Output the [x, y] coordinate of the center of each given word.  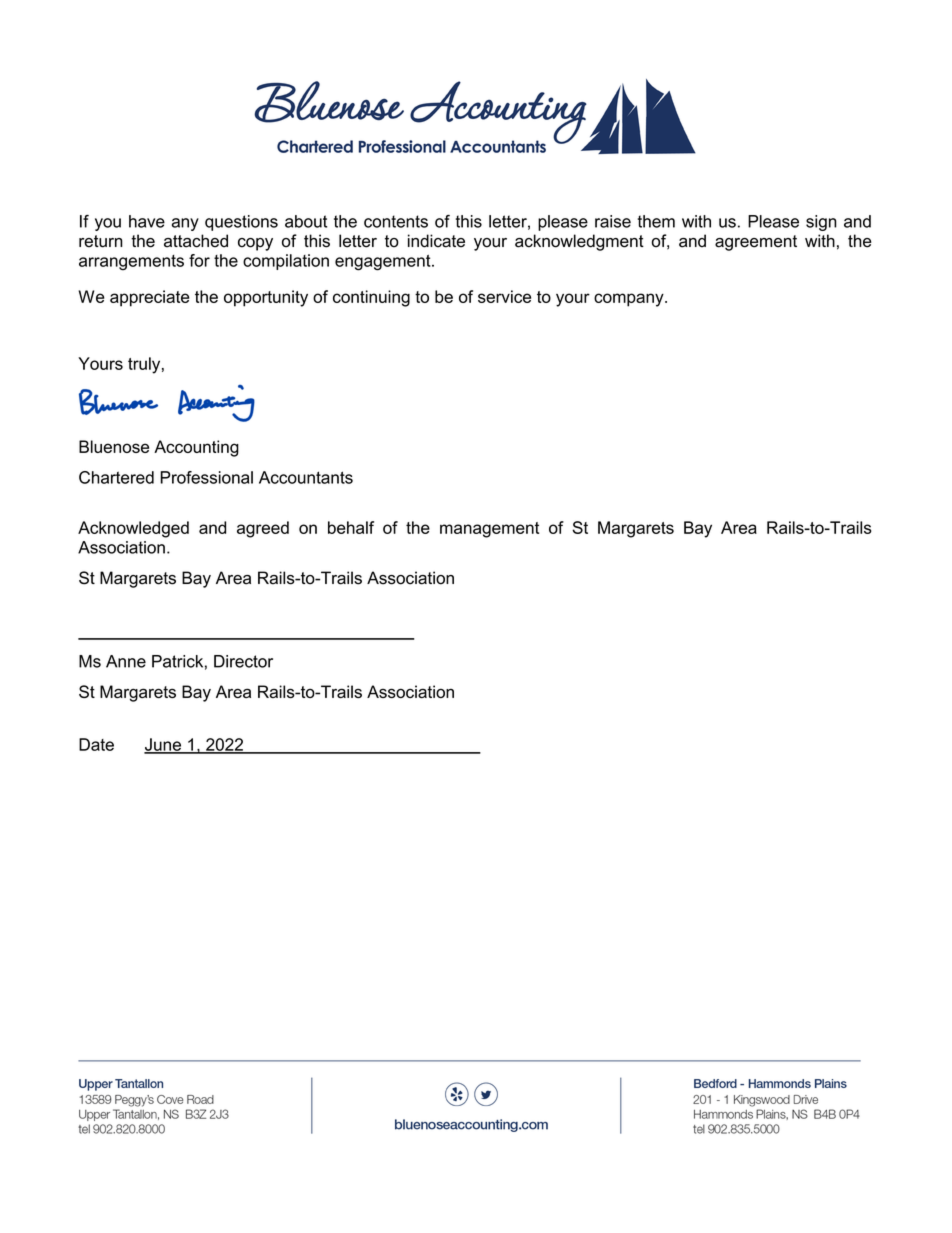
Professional [206, 477]
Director [243, 661]
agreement [756, 243]
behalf [351, 527]
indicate [436, 241]
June [163, 745]
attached [196, 241]
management [489, 530]
